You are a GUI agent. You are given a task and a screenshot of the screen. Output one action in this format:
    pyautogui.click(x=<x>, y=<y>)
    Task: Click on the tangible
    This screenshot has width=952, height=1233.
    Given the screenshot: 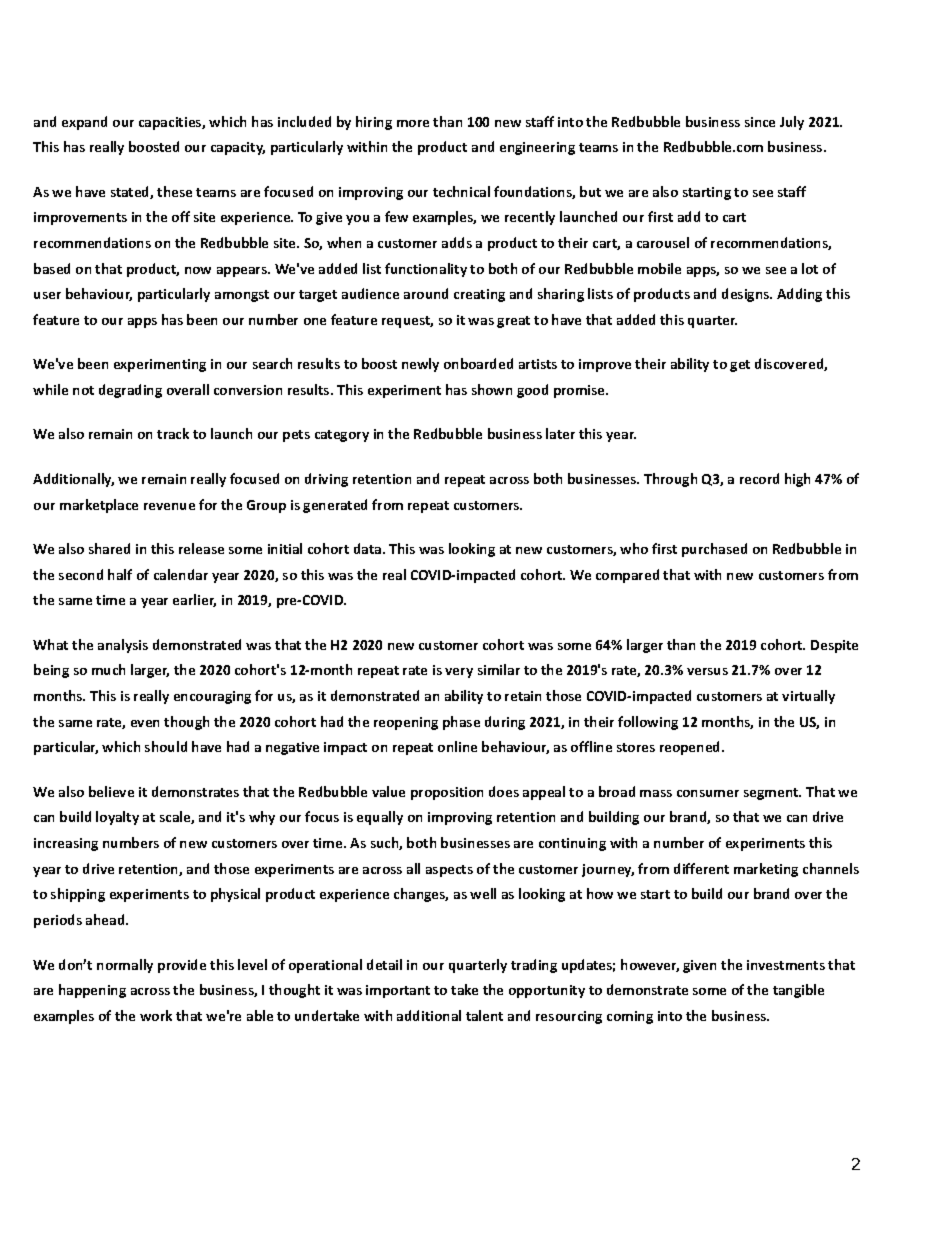 What is the action you would take?
    pyautogui.click(x=798, y=991)
